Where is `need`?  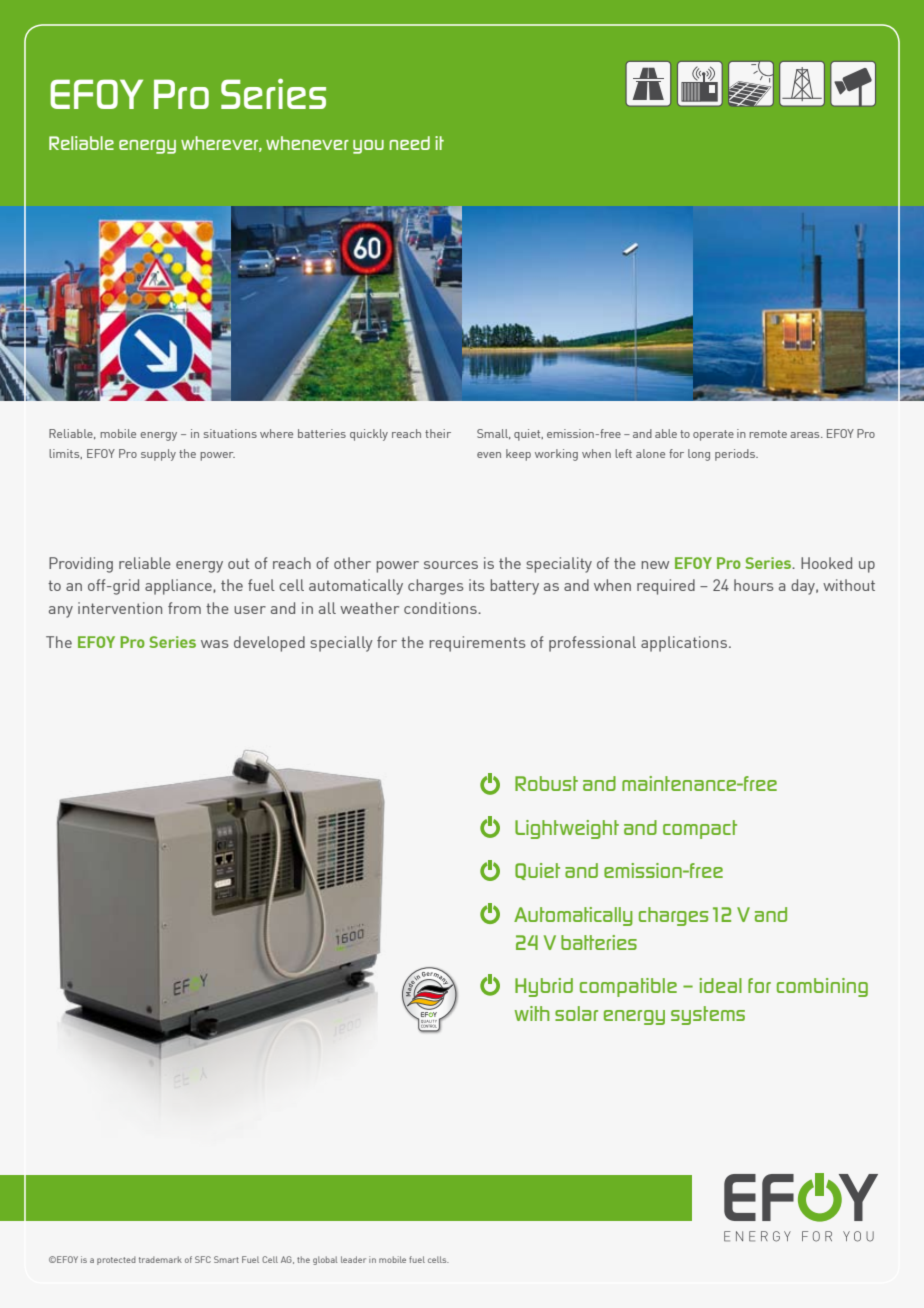
need is located at coordinates (410, 143).
